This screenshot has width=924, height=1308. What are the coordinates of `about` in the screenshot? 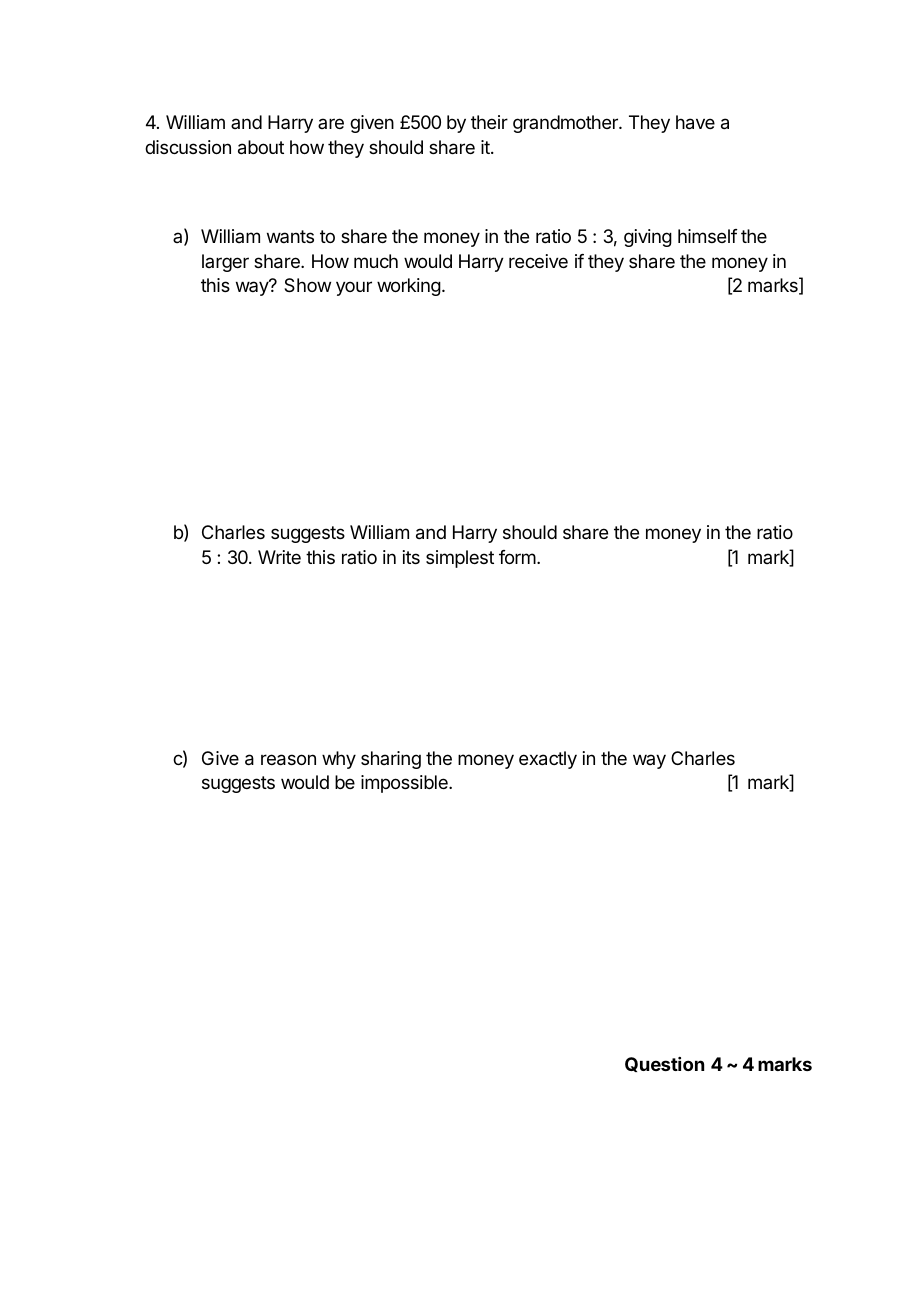 It's located at (261, 147).
